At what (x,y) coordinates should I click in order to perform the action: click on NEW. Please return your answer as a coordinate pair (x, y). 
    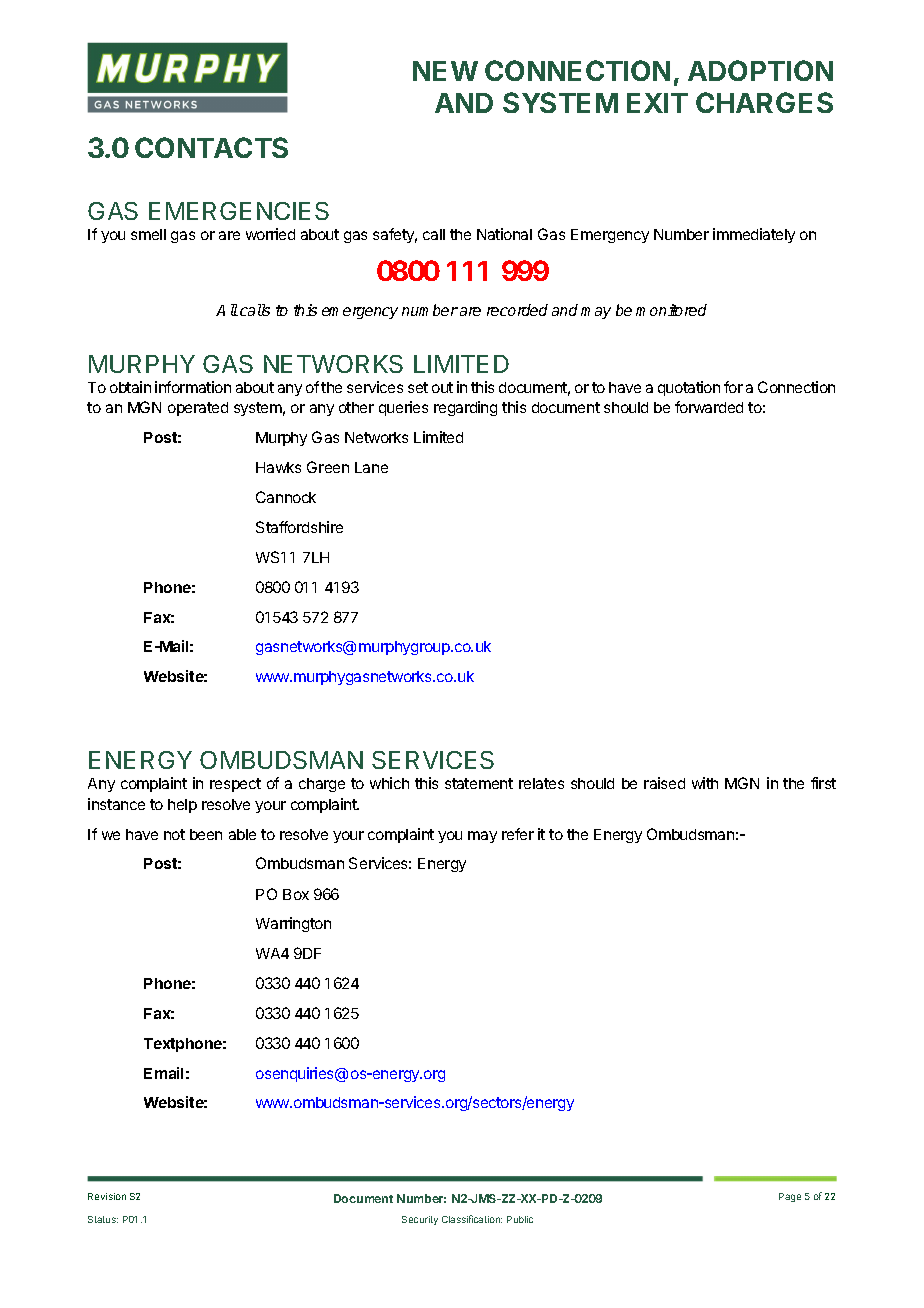
    Looking at the image, I should click on (445, 71).
